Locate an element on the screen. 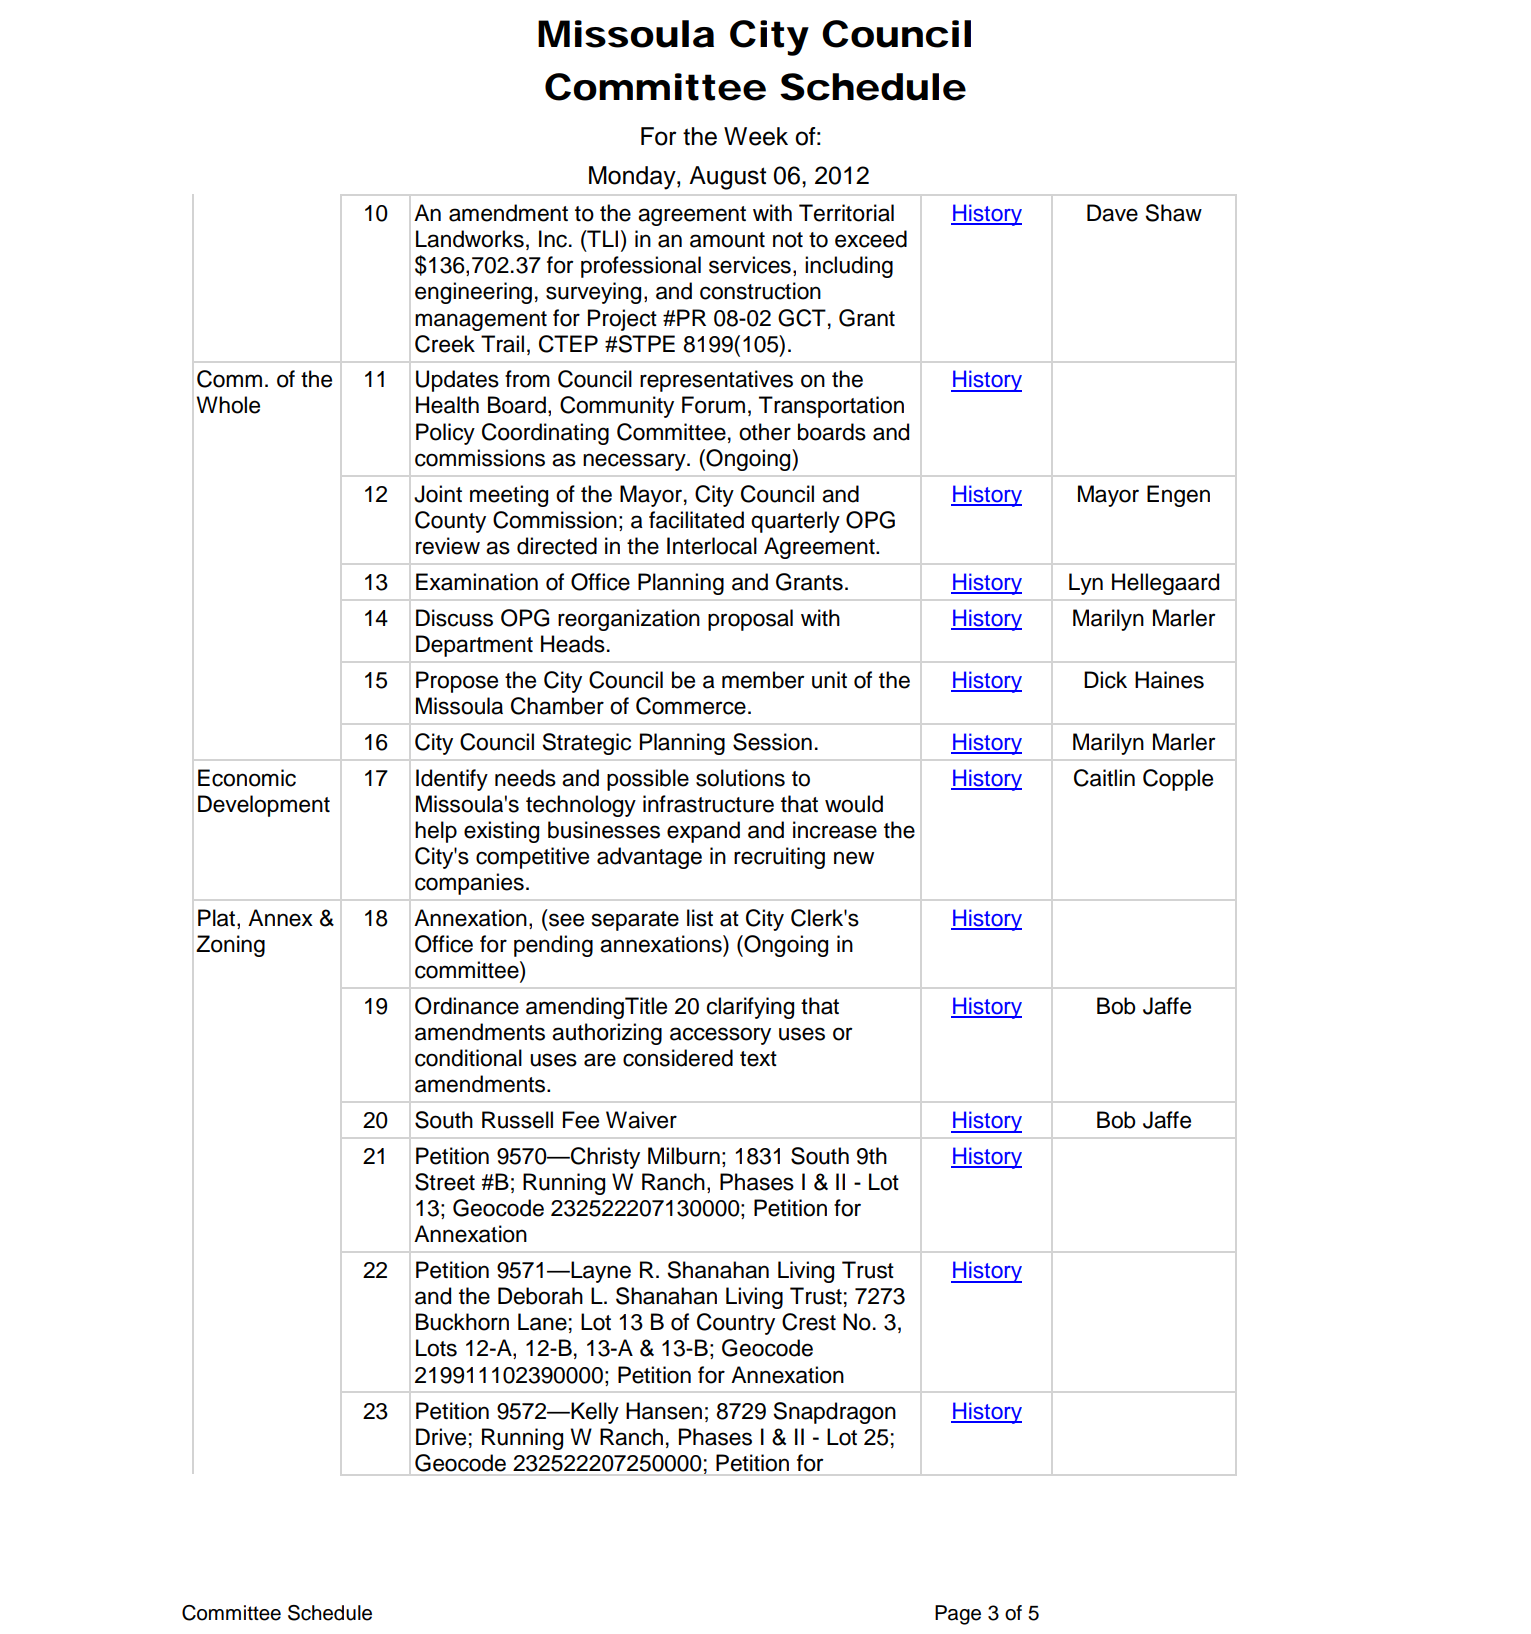  Drive is located at coordinates (441, 1437).
